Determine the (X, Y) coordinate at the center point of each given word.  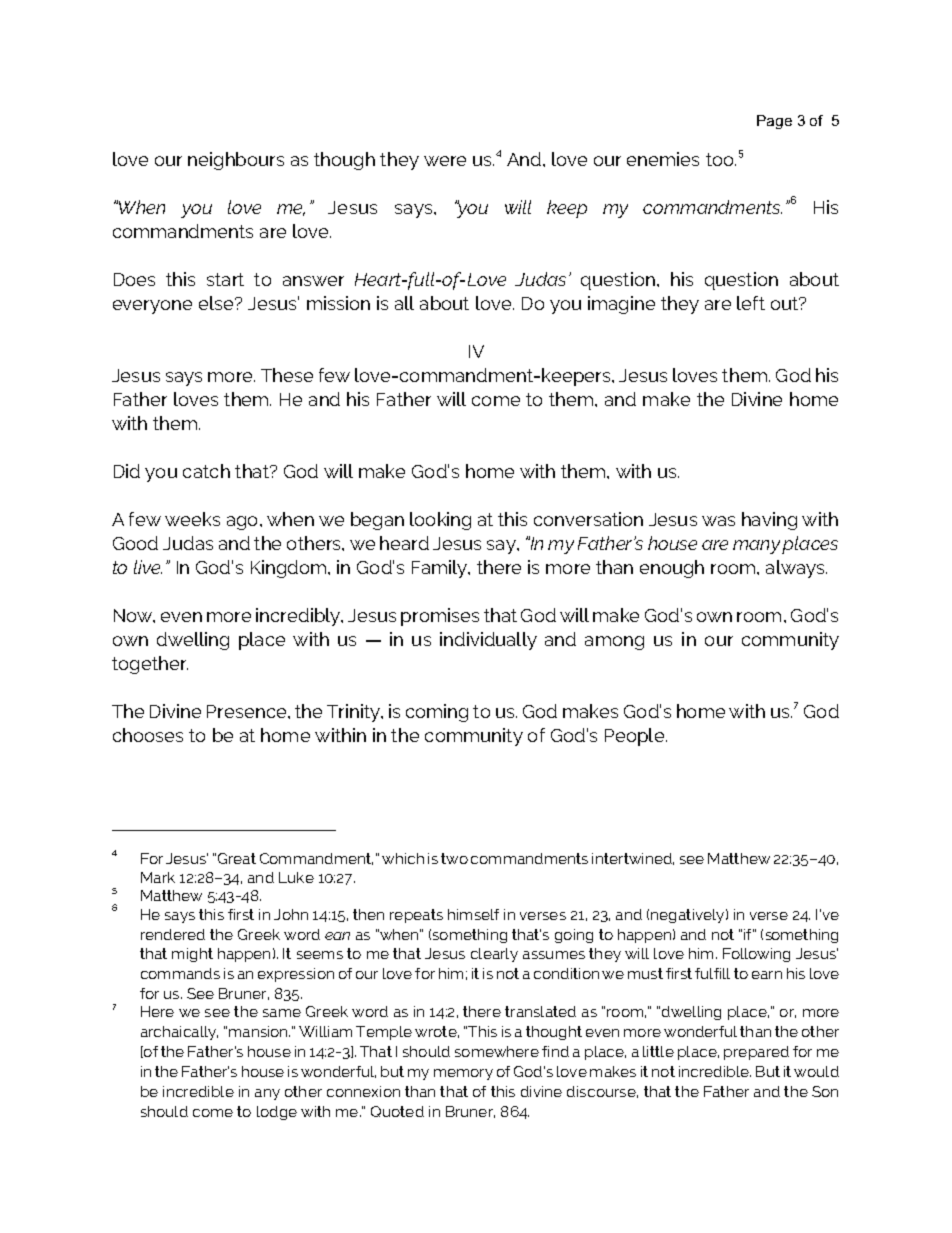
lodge (277, 1113)
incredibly (299, 617)
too (721, 159)
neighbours (236, 161)
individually (488, 641)
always (796, 569)
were (445, 161)
